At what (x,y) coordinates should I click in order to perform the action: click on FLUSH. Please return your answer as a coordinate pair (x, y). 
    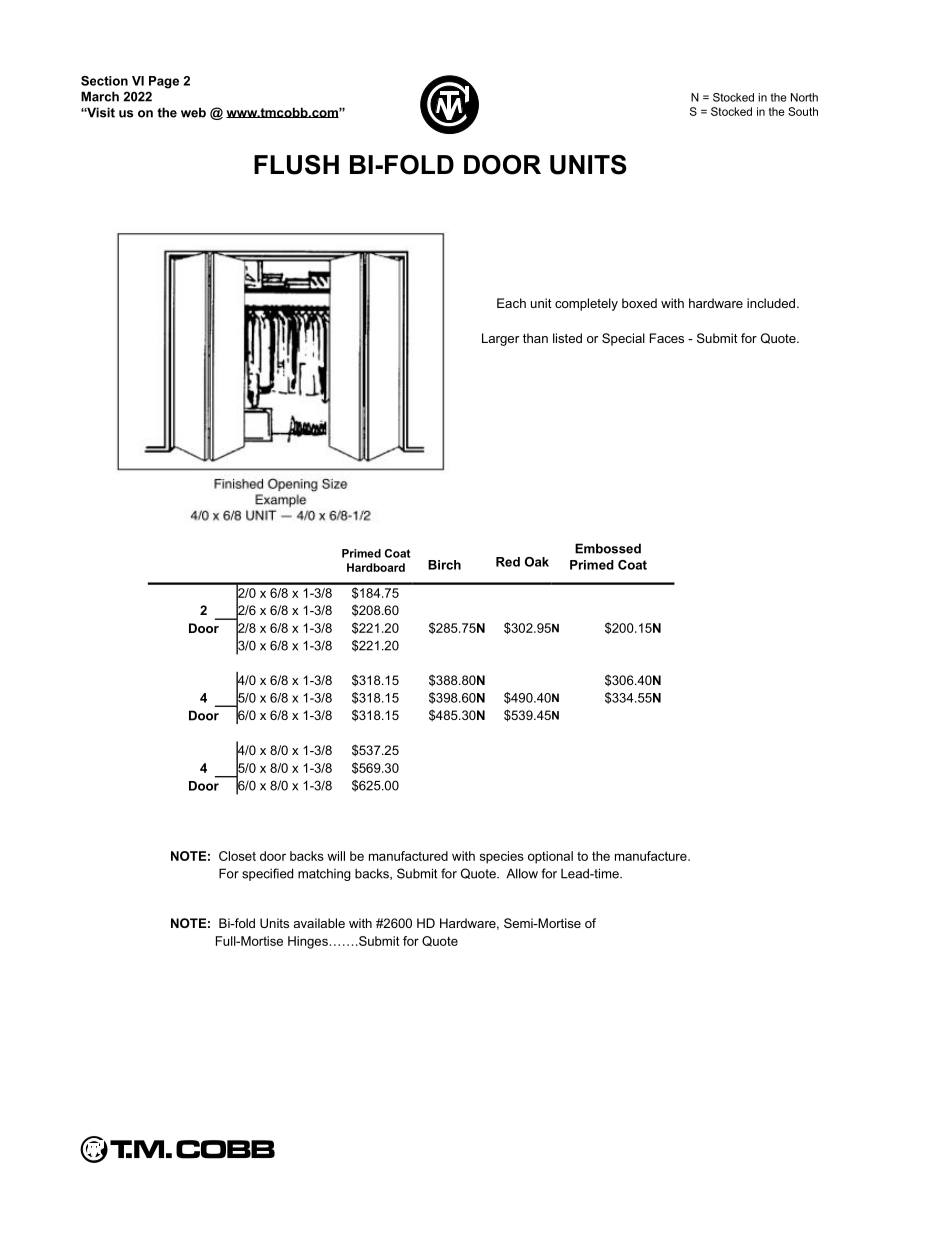
    Looking at the image, I should click on (296, 165).
